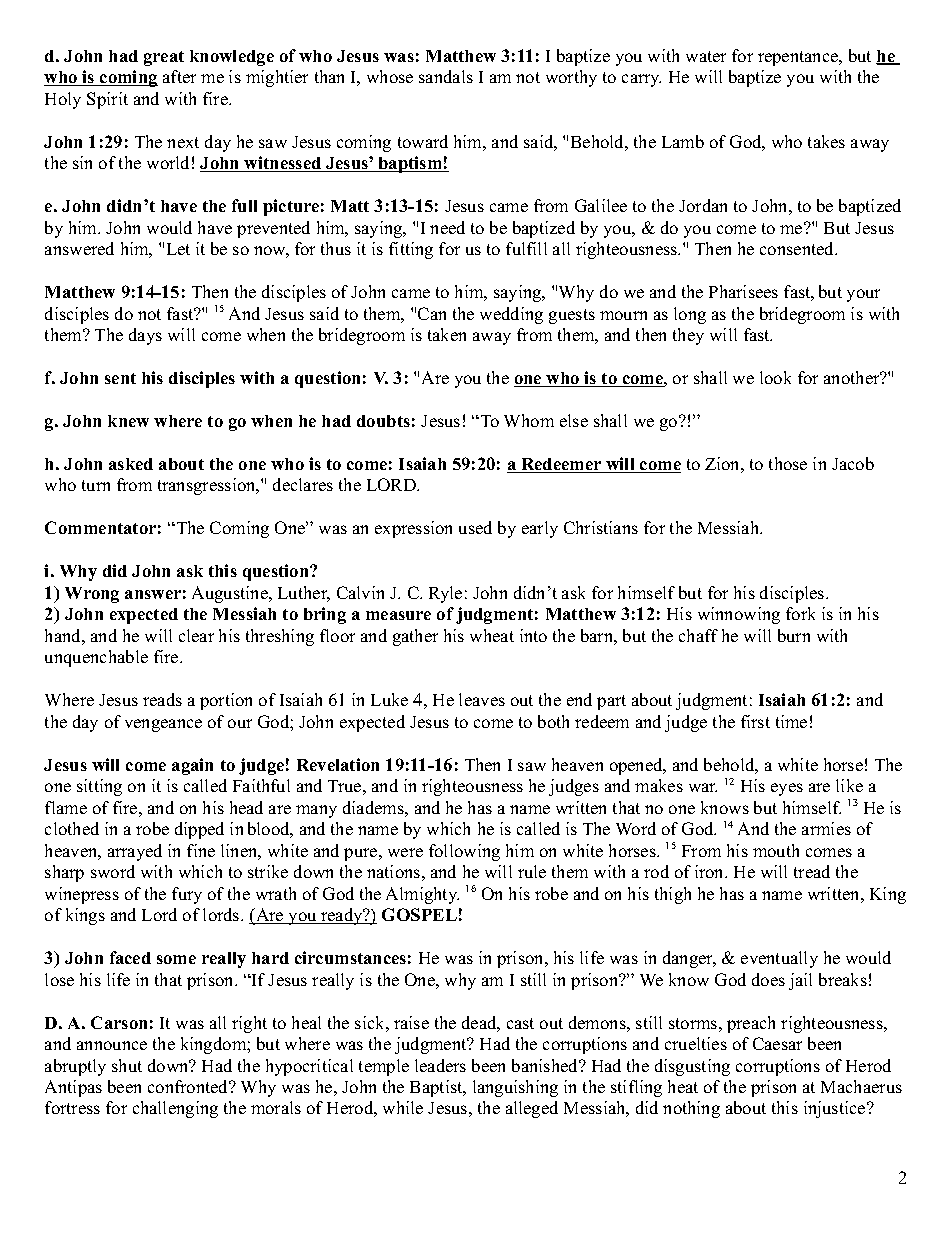  What do you see at coordinates (799, 58) in the image?
I see `repentance` at bounding box center [799, 58].
